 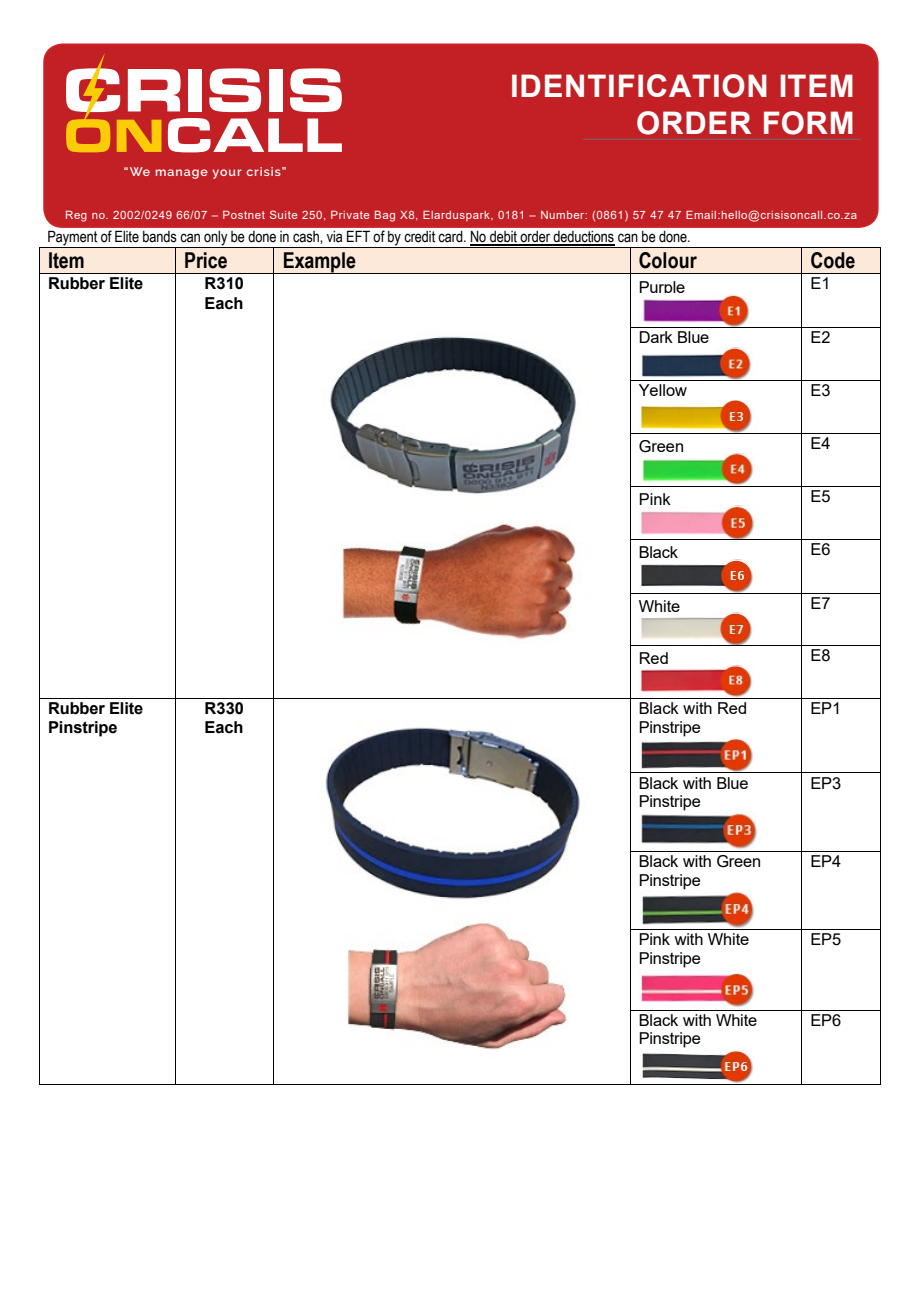 What do you see at coordinates (451, 237) in the page?
I see `card` at bounding box center [451, 237].
